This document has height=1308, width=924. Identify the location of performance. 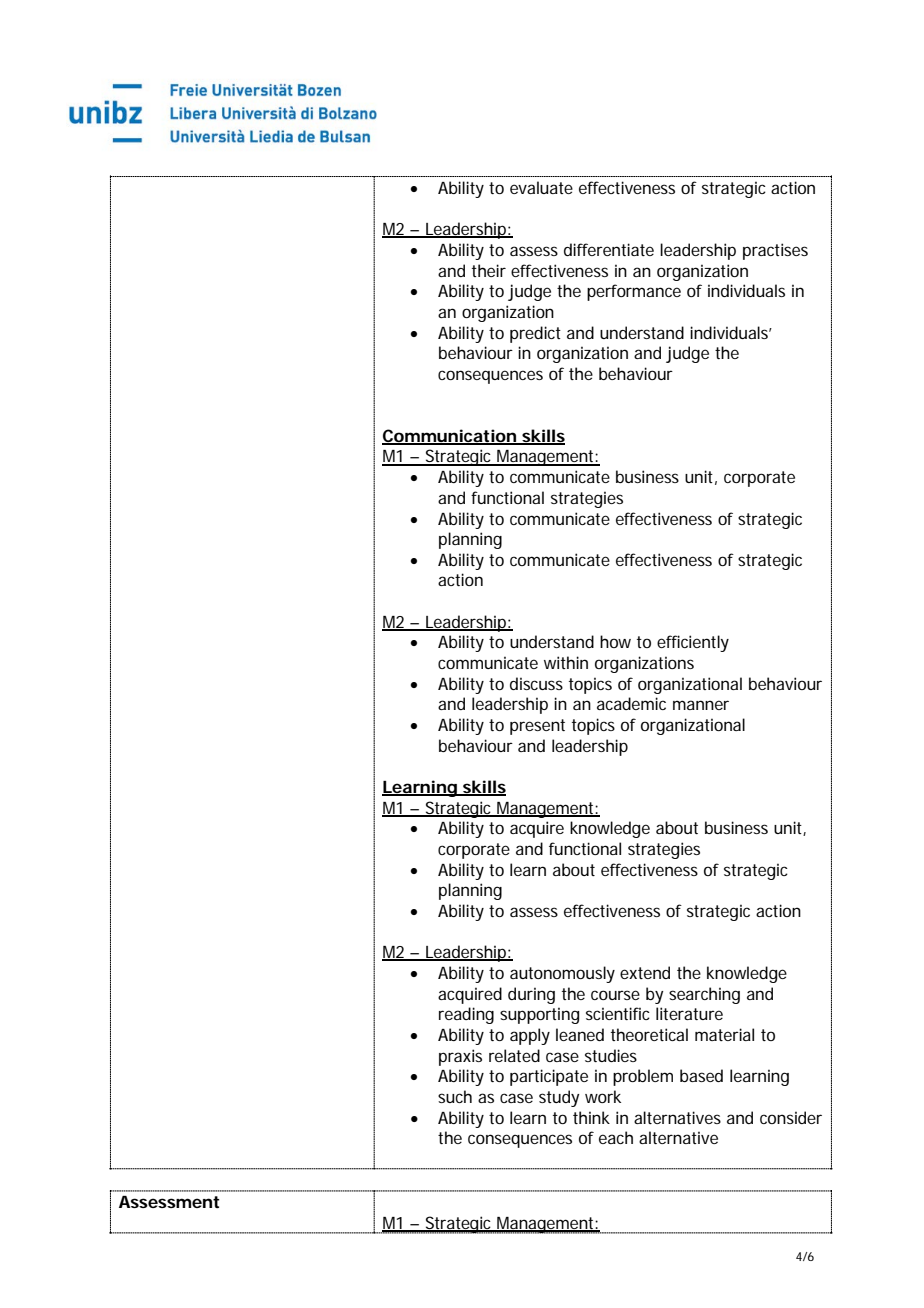
(634, 292).
